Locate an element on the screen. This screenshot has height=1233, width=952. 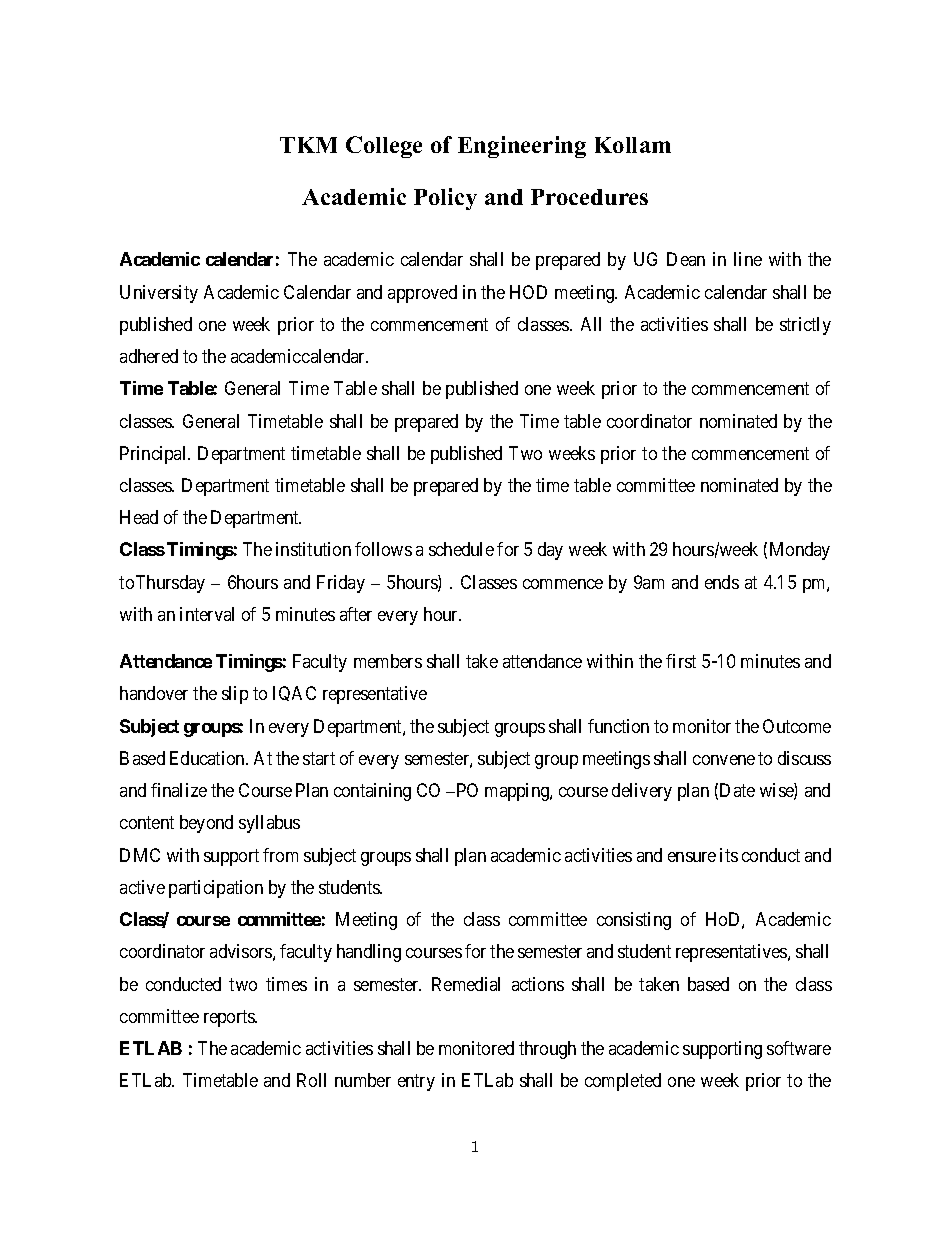
Monday is located at coordinates (800, 551).
